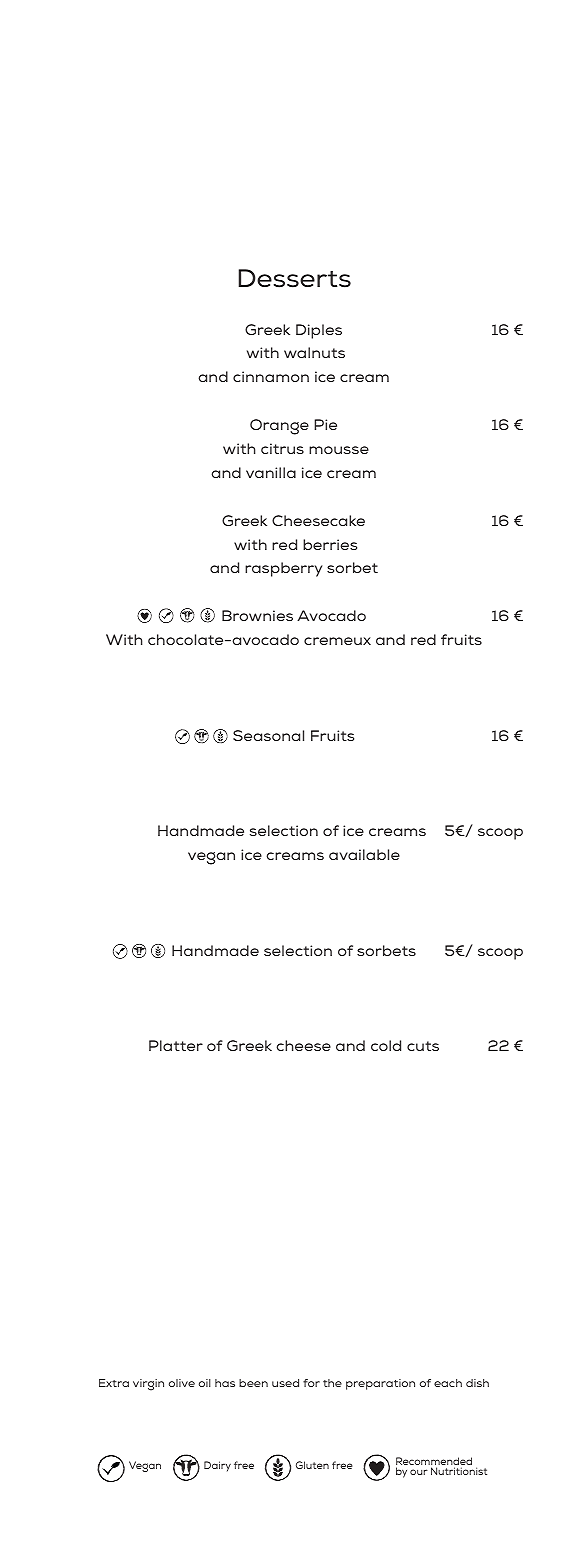  What do you see at coordinates (448, 1383) in the image?
I see `each` at bounding box center [448, 1383].
